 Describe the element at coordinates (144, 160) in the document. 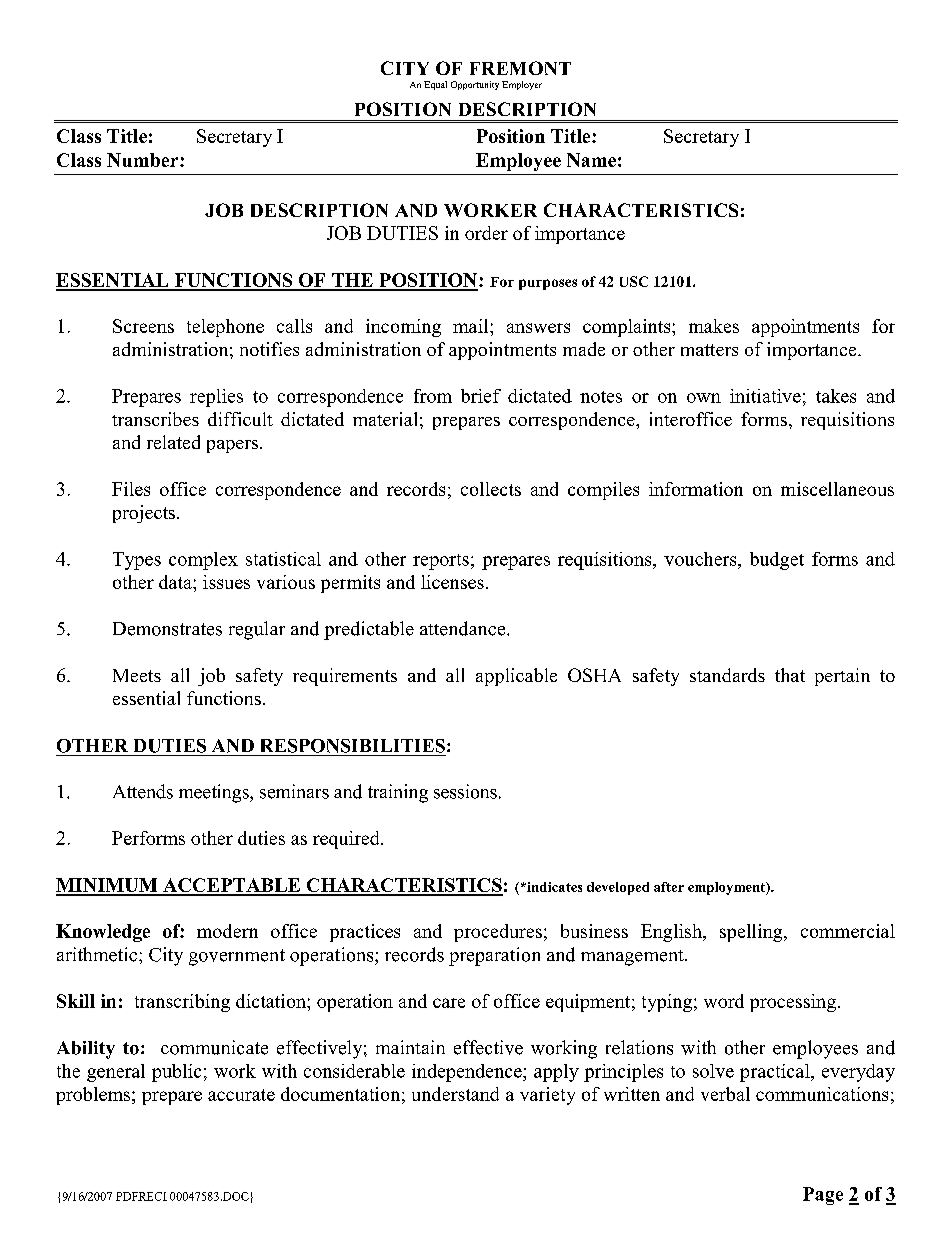

I see `Number` at that location.
